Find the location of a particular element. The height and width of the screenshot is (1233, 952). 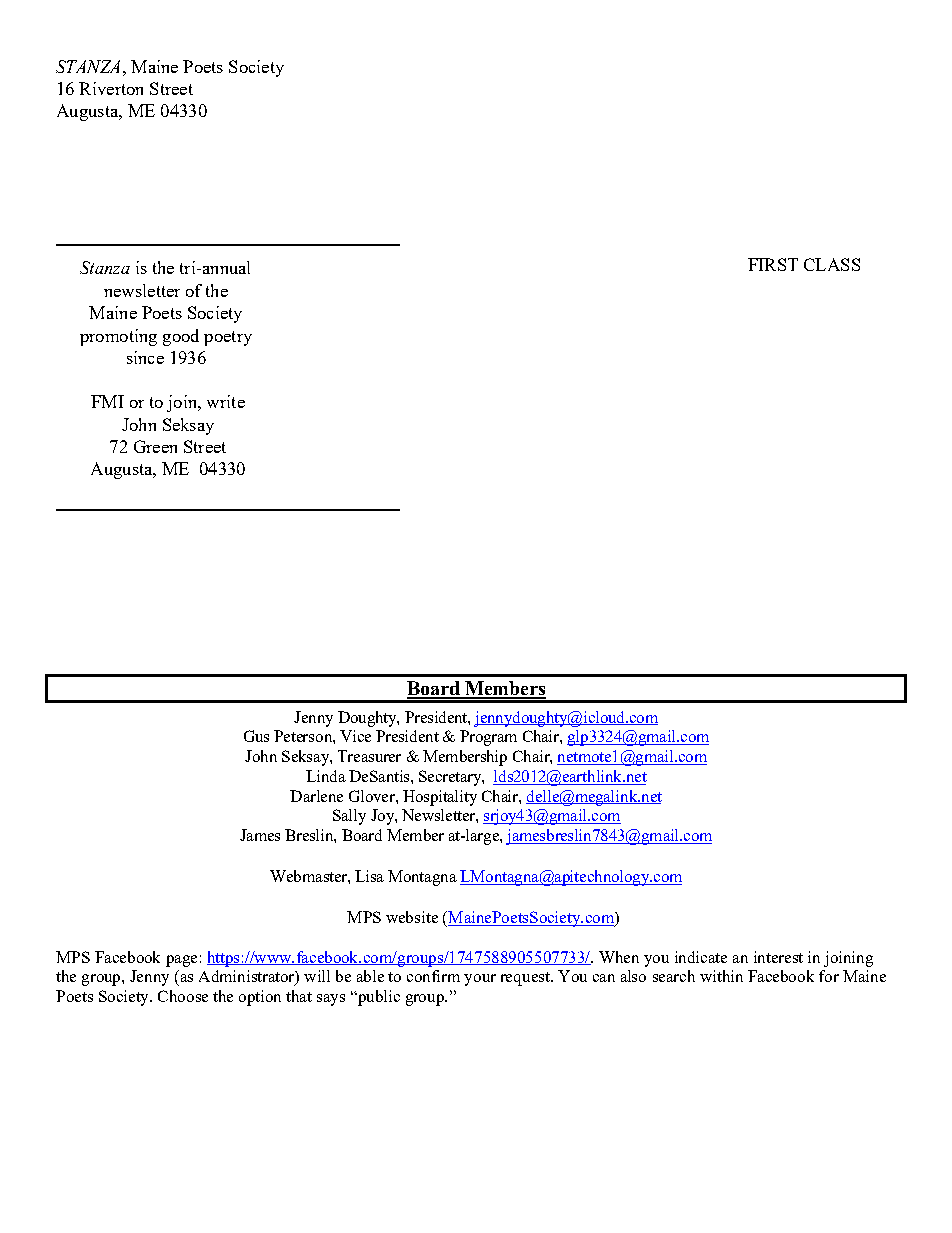

page is located at coordinates (181, 961).
